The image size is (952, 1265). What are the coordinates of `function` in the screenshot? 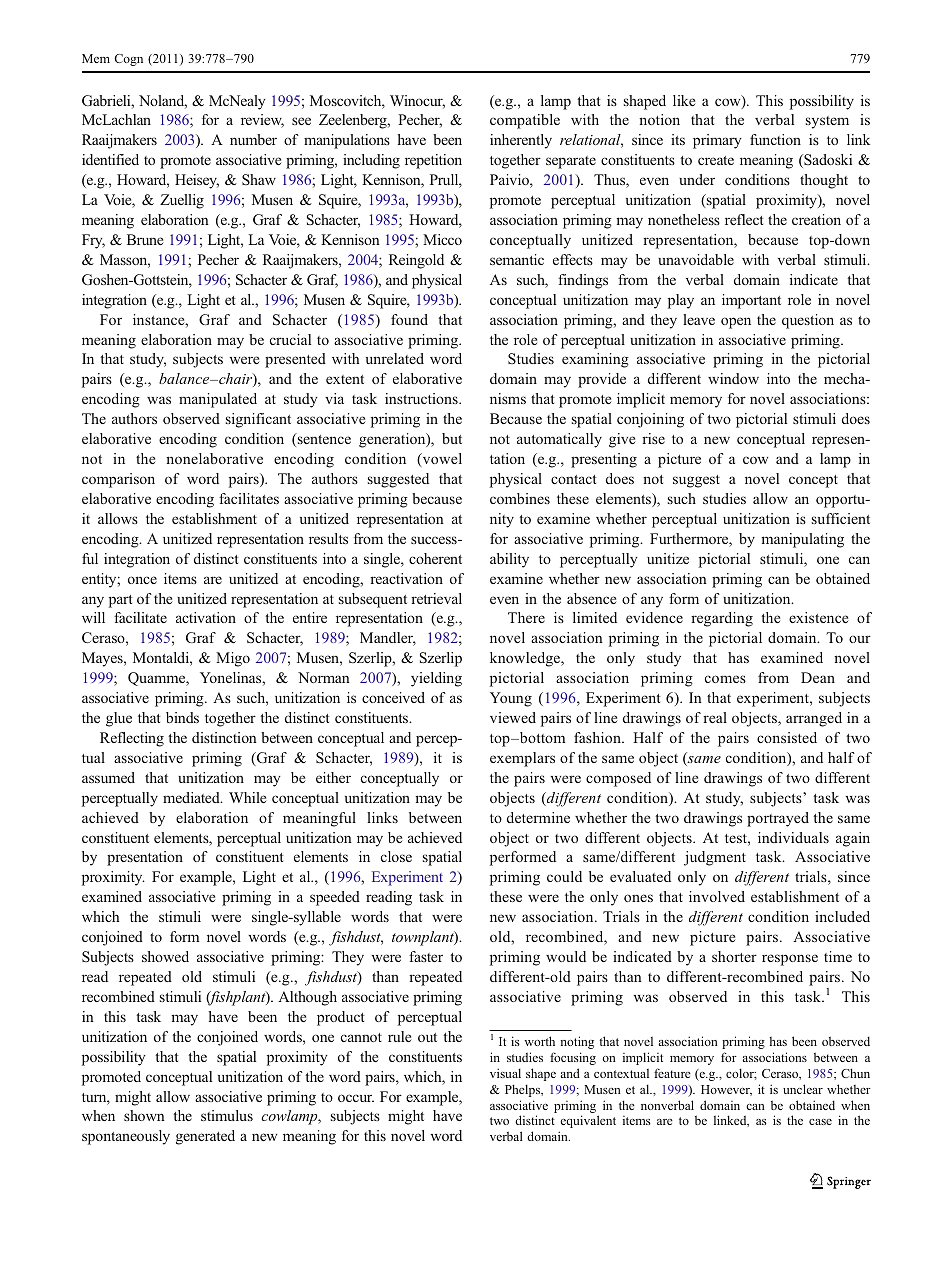 It's located at (775, 139).
